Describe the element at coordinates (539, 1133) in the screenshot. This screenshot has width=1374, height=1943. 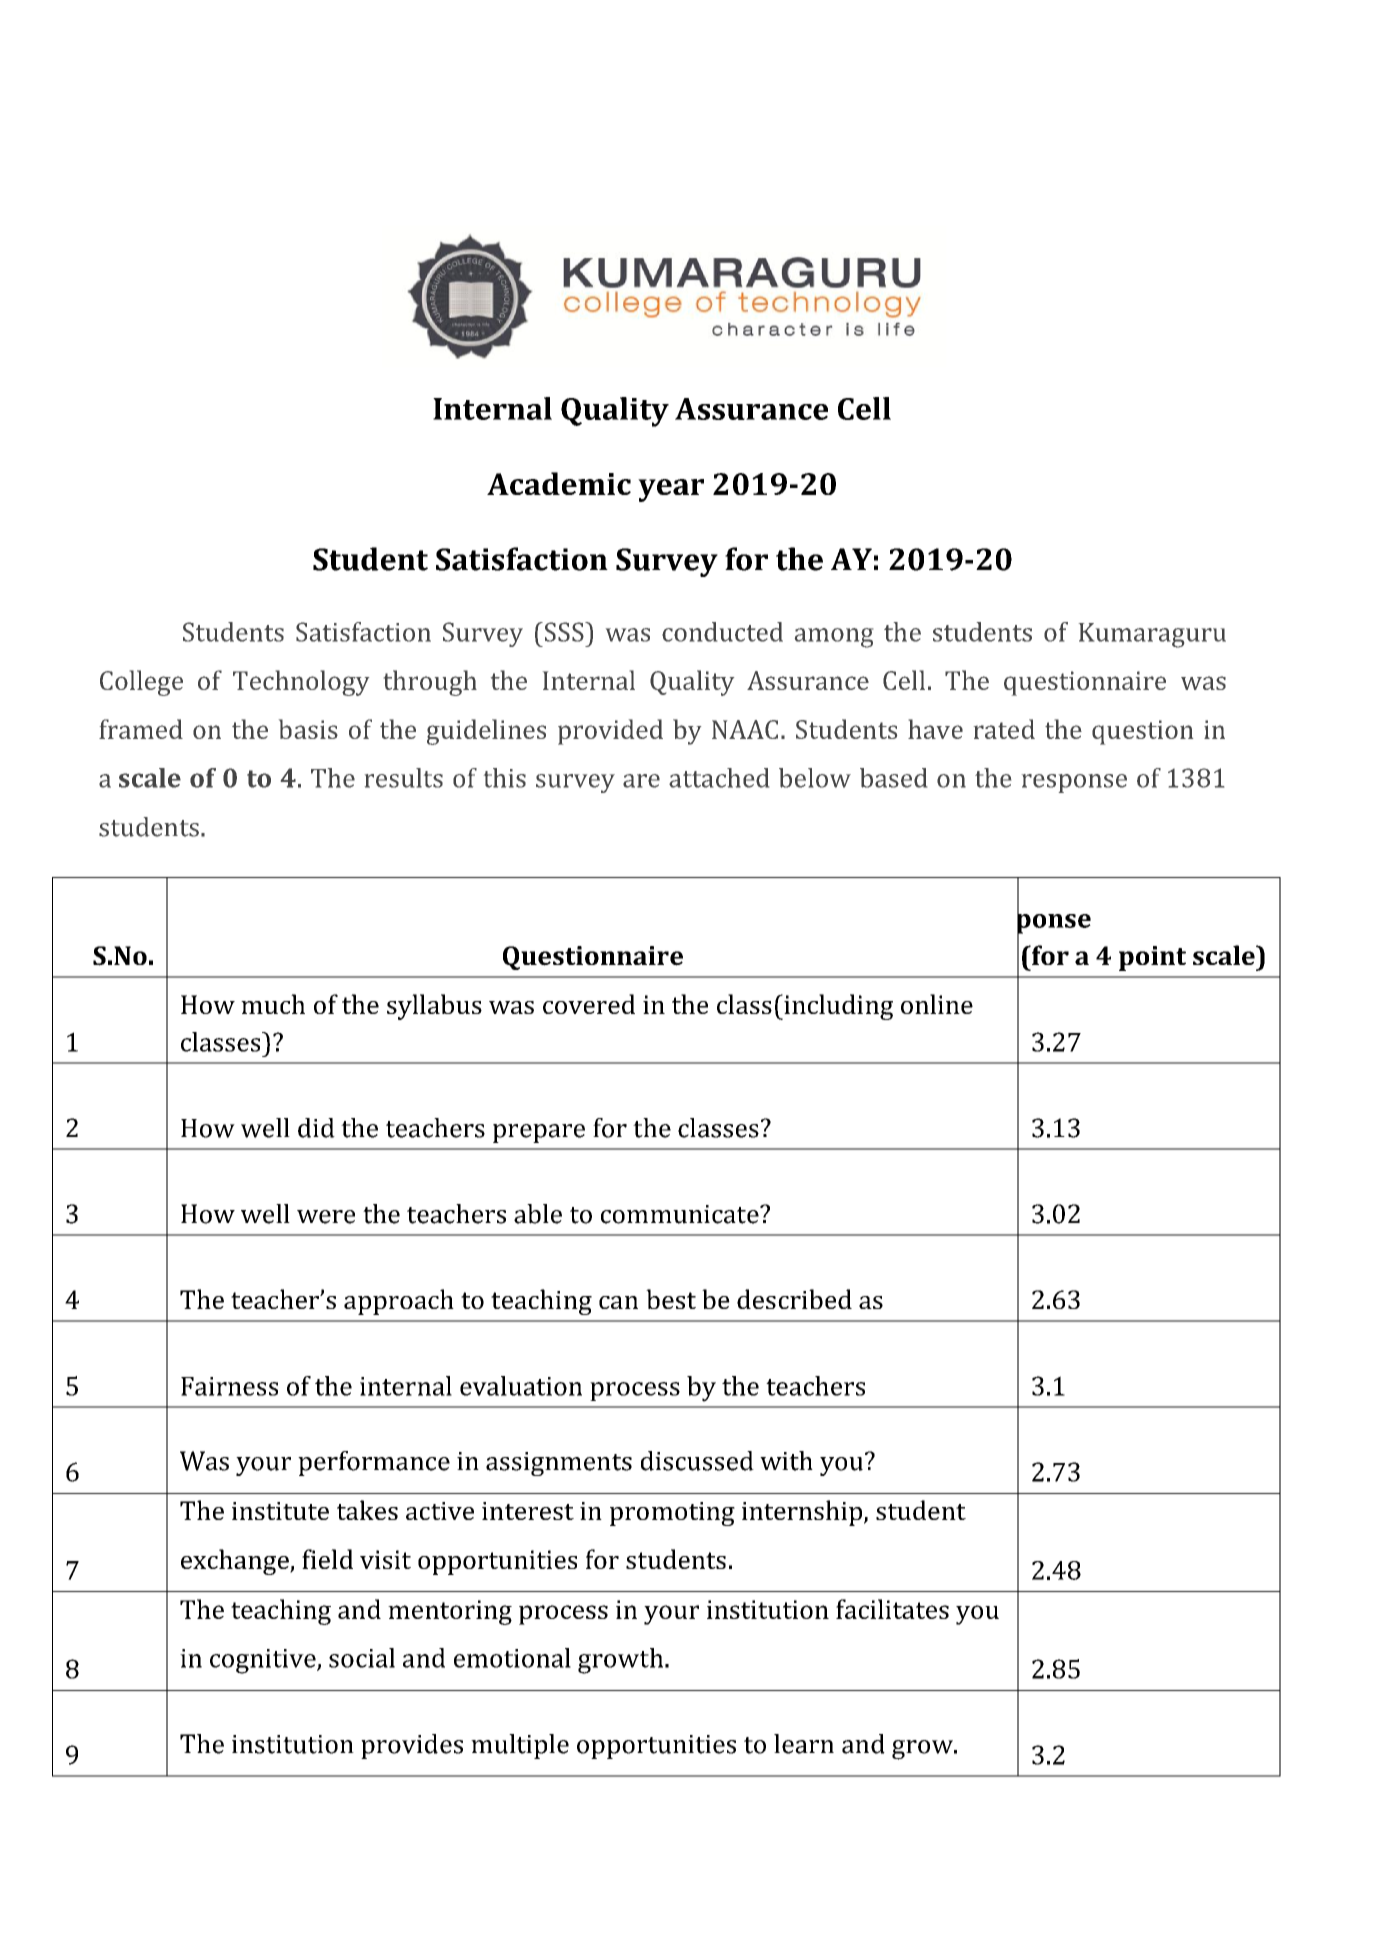
I see `prepare` at that location.
